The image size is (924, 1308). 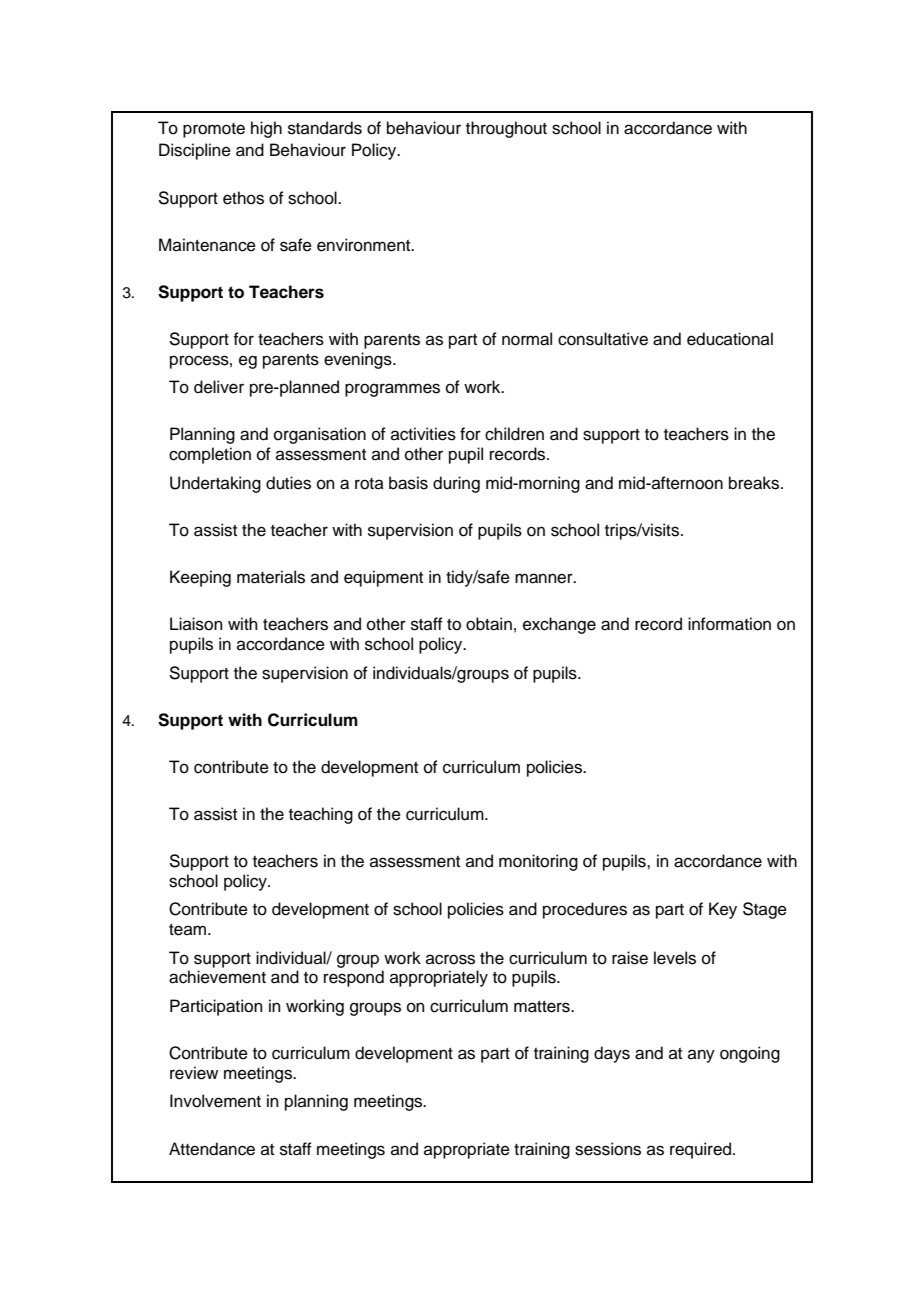 I want to click on Key, so click(x=723, y=910).
